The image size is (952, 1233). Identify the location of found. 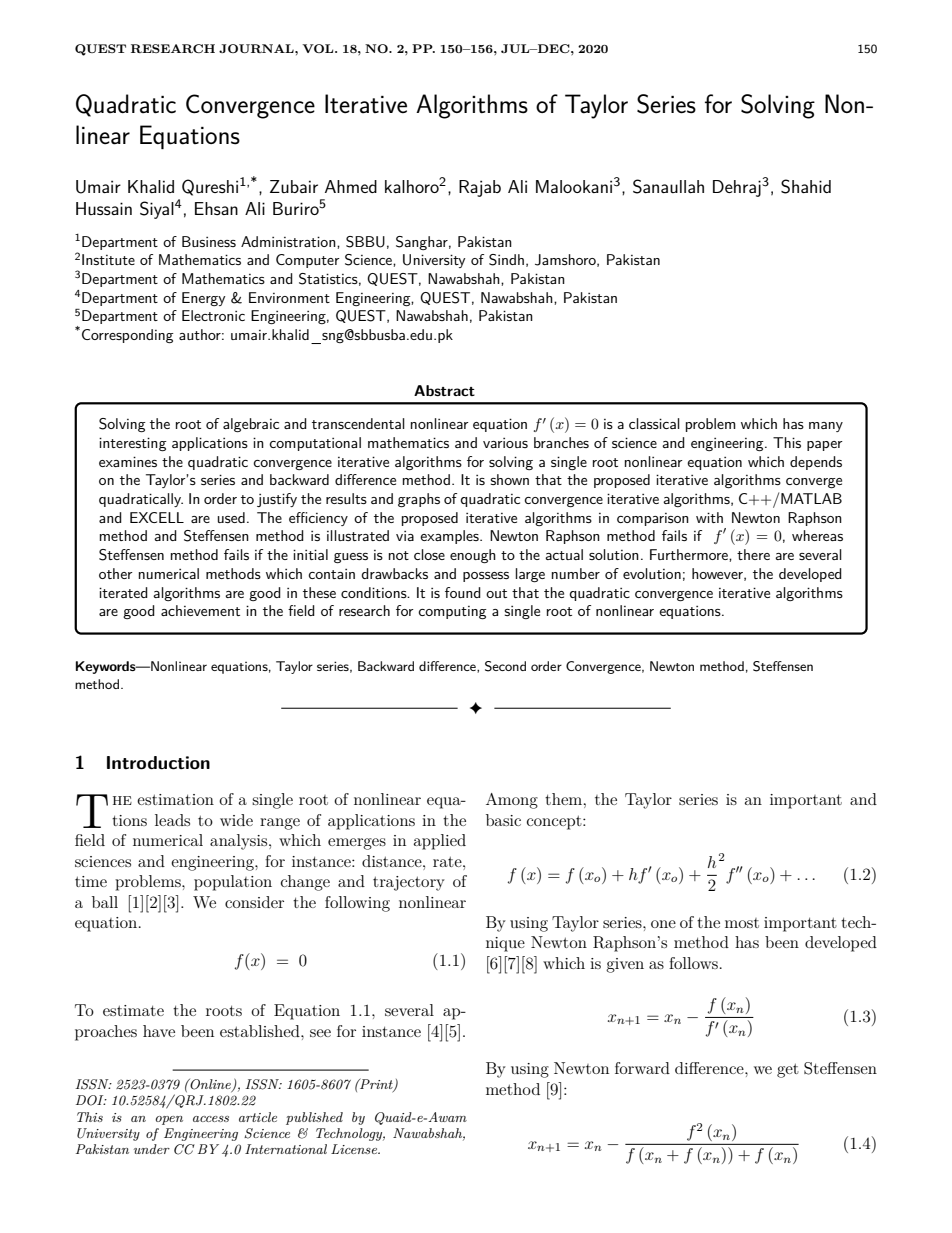
(463, 592).
